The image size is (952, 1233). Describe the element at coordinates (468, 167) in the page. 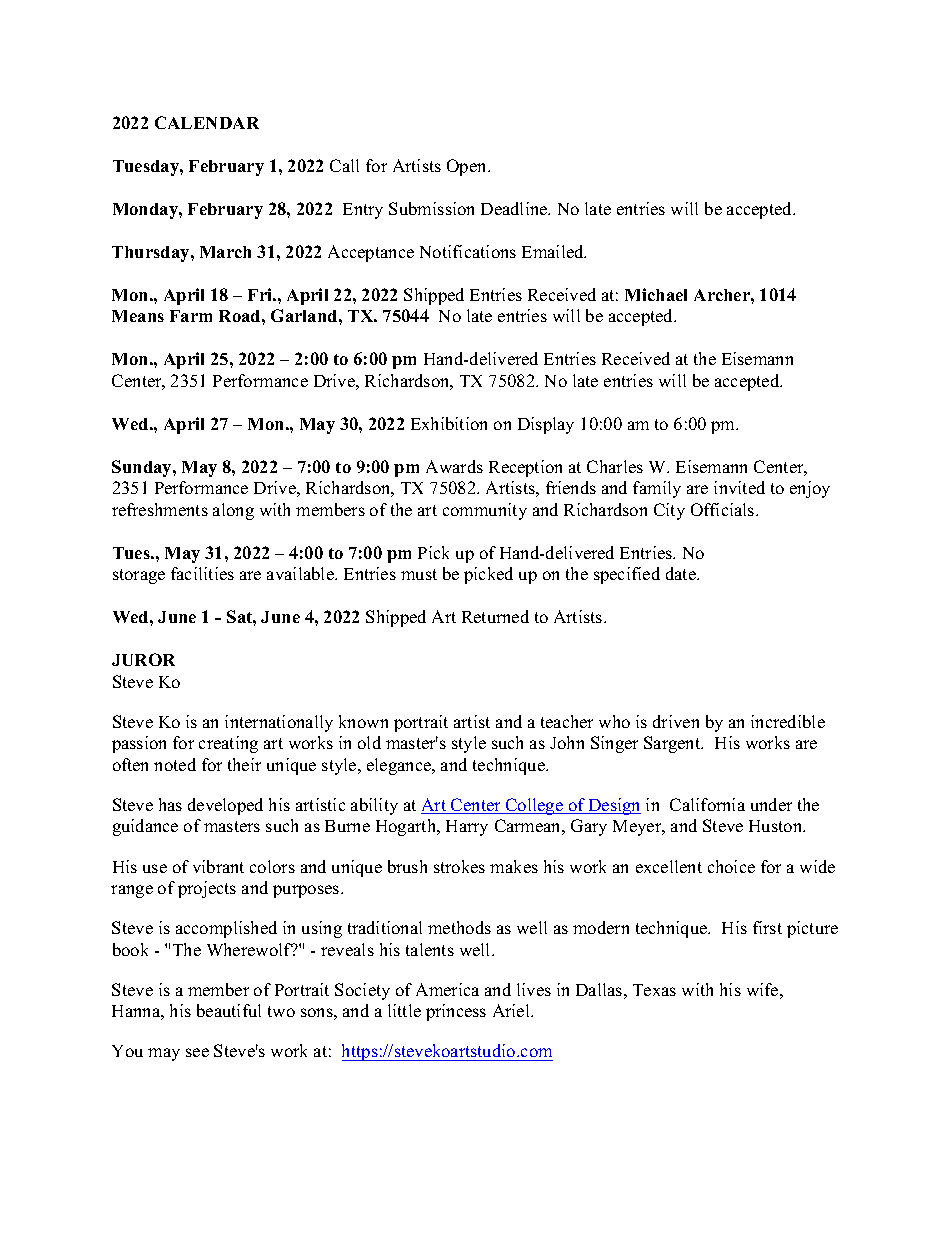

I see `Open` at that location.
